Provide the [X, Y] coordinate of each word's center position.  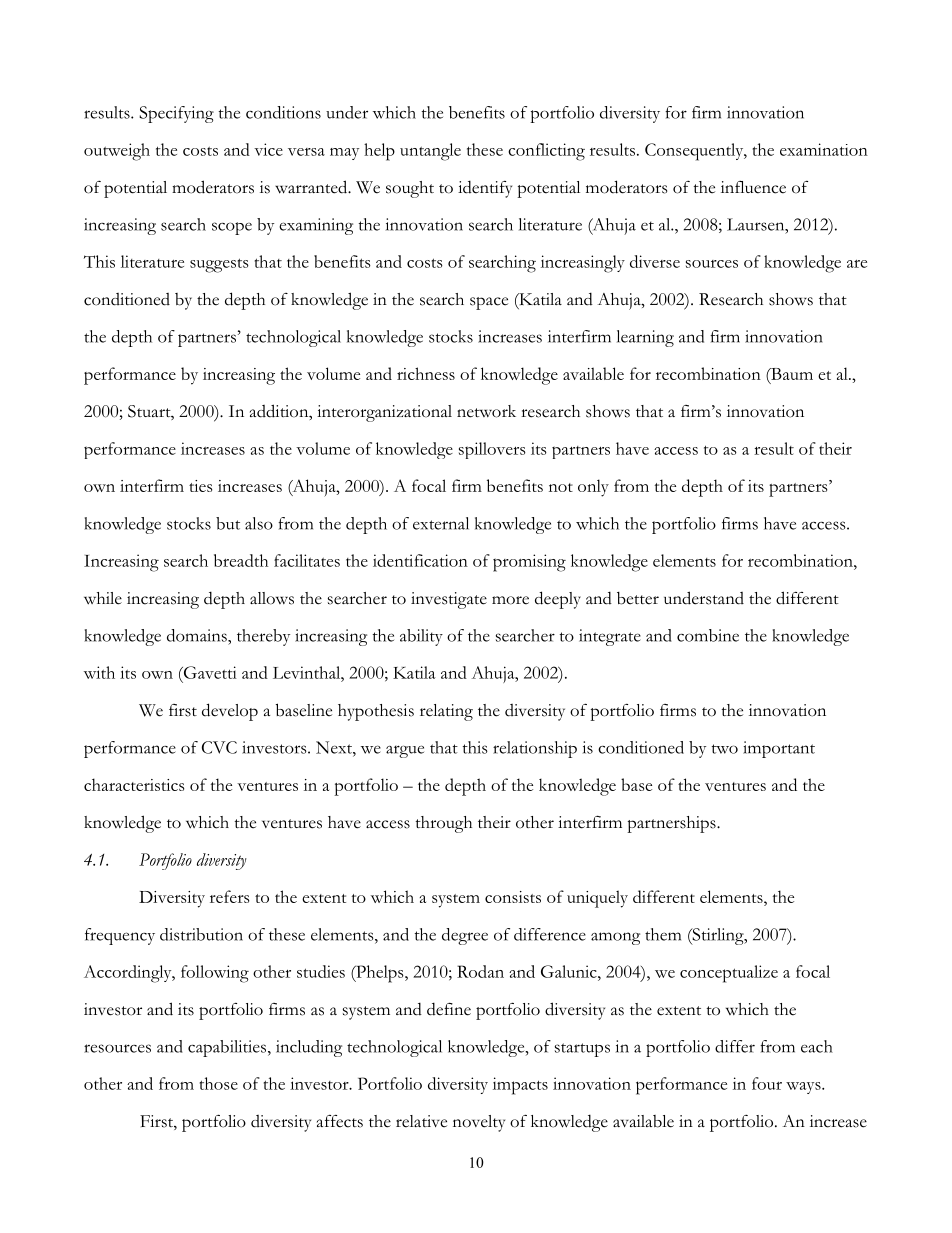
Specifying [176, 114]
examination [824, 149]
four [767, 1083]
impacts [520, 1086]
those [219, 1083]
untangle [430, 152]
